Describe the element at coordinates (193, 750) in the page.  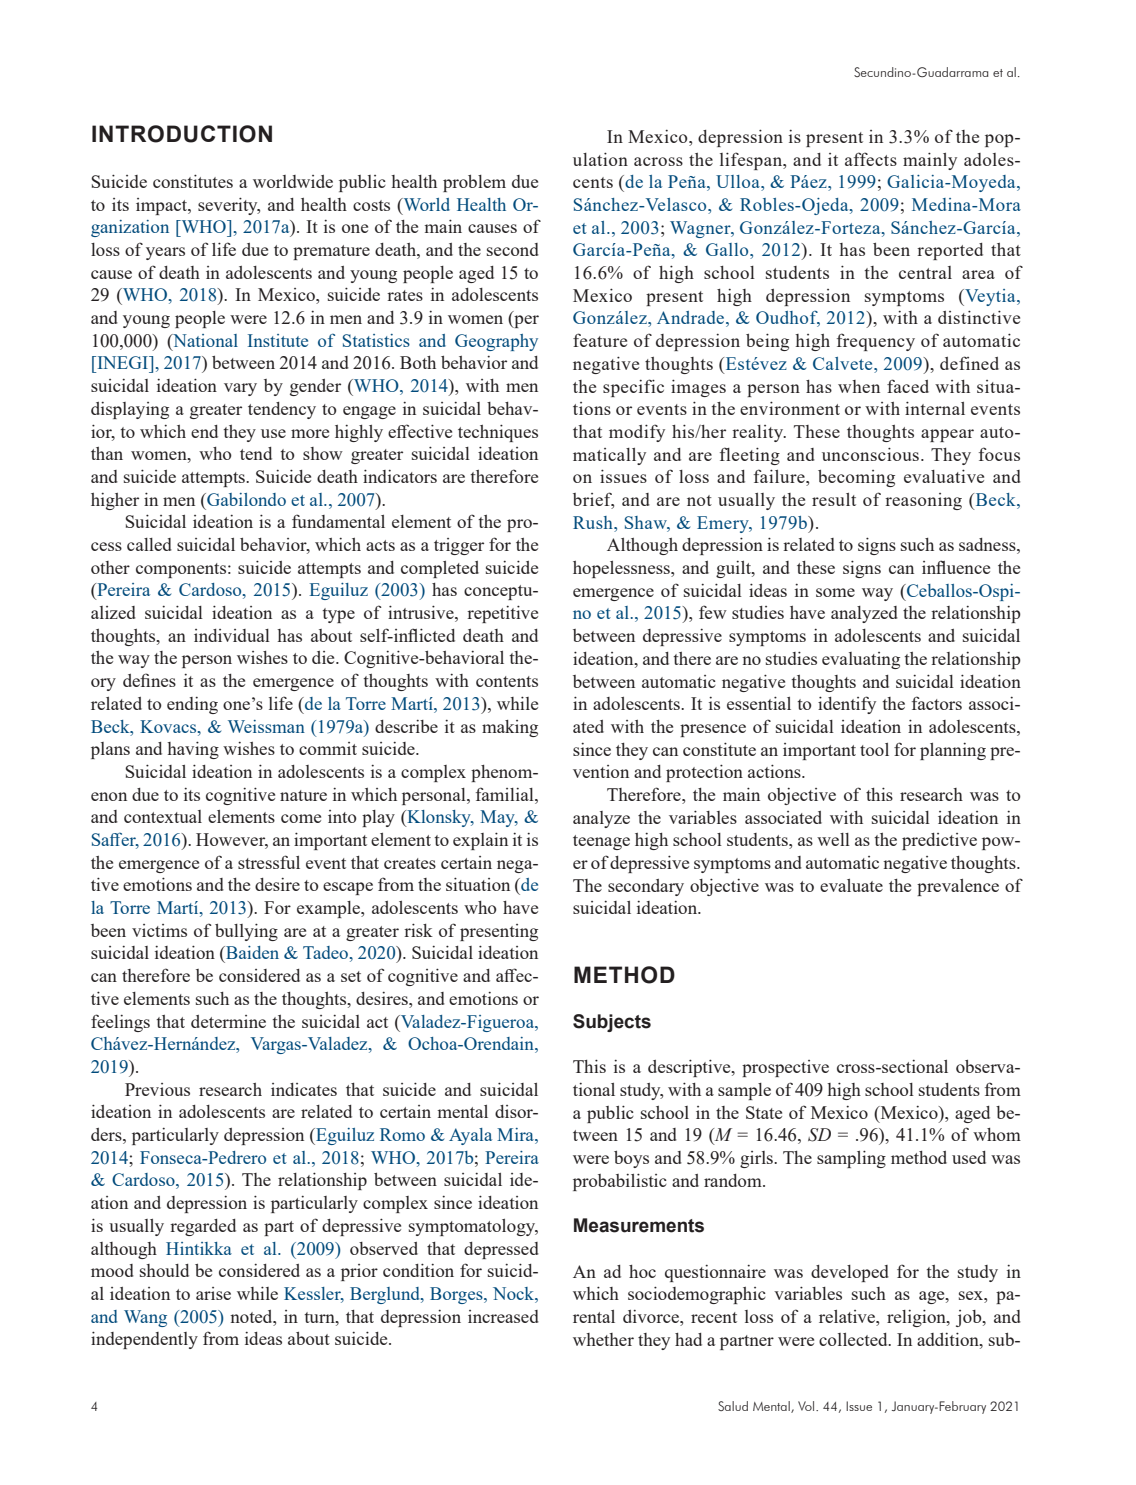
I see `having` at that location.
